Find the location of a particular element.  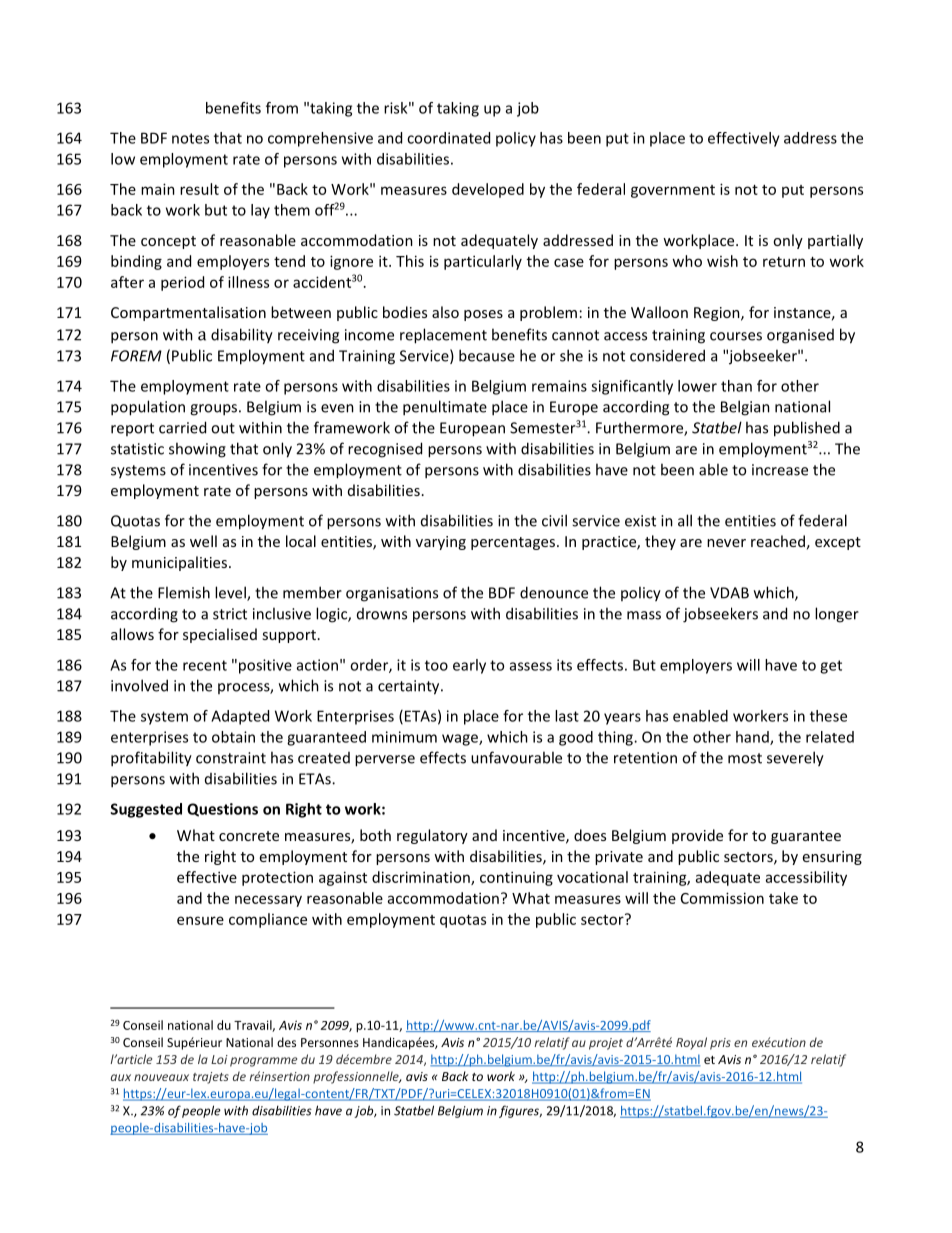

Loi is located at coordinates (219, 1059).
